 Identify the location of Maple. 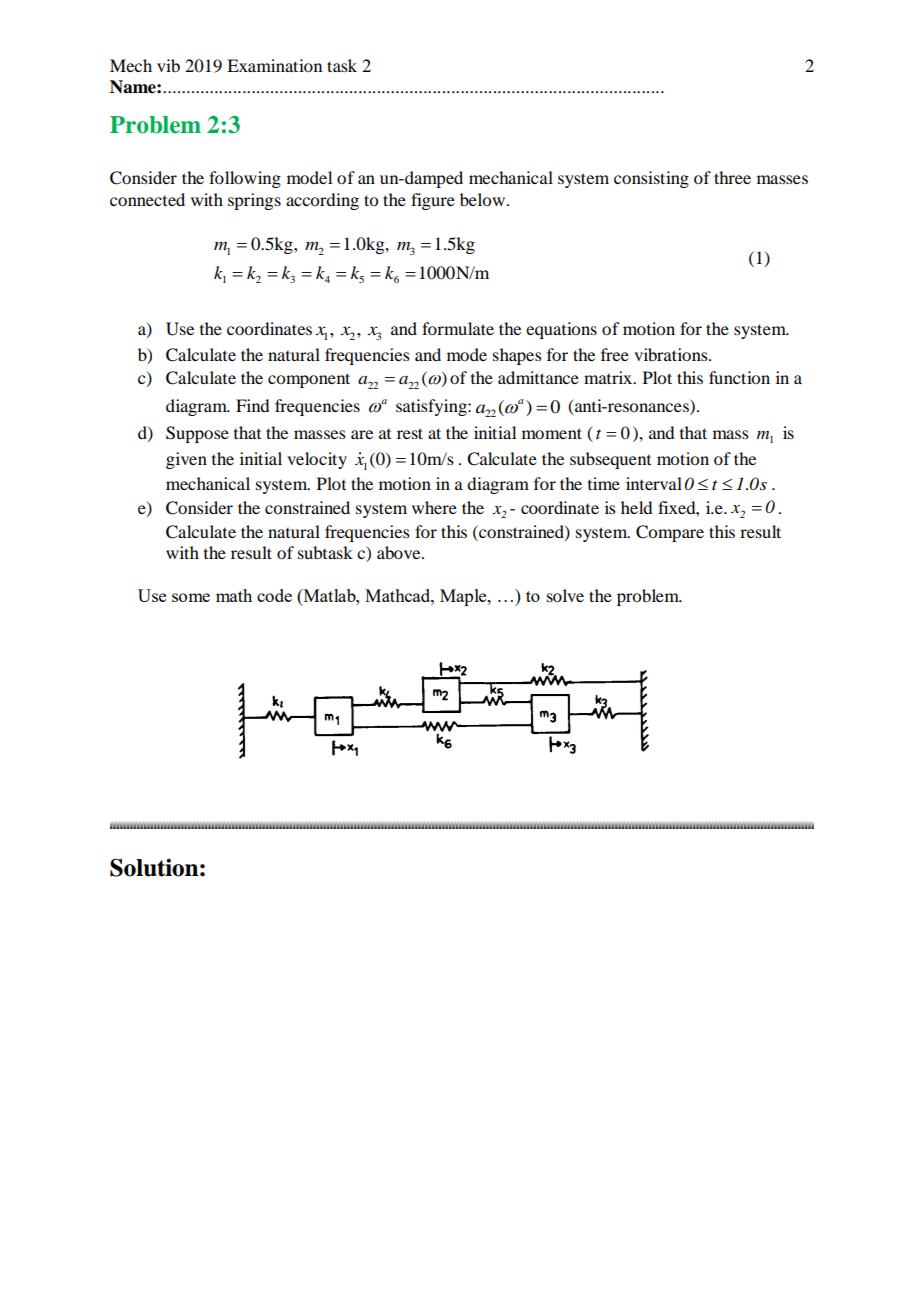
(464, 597).
